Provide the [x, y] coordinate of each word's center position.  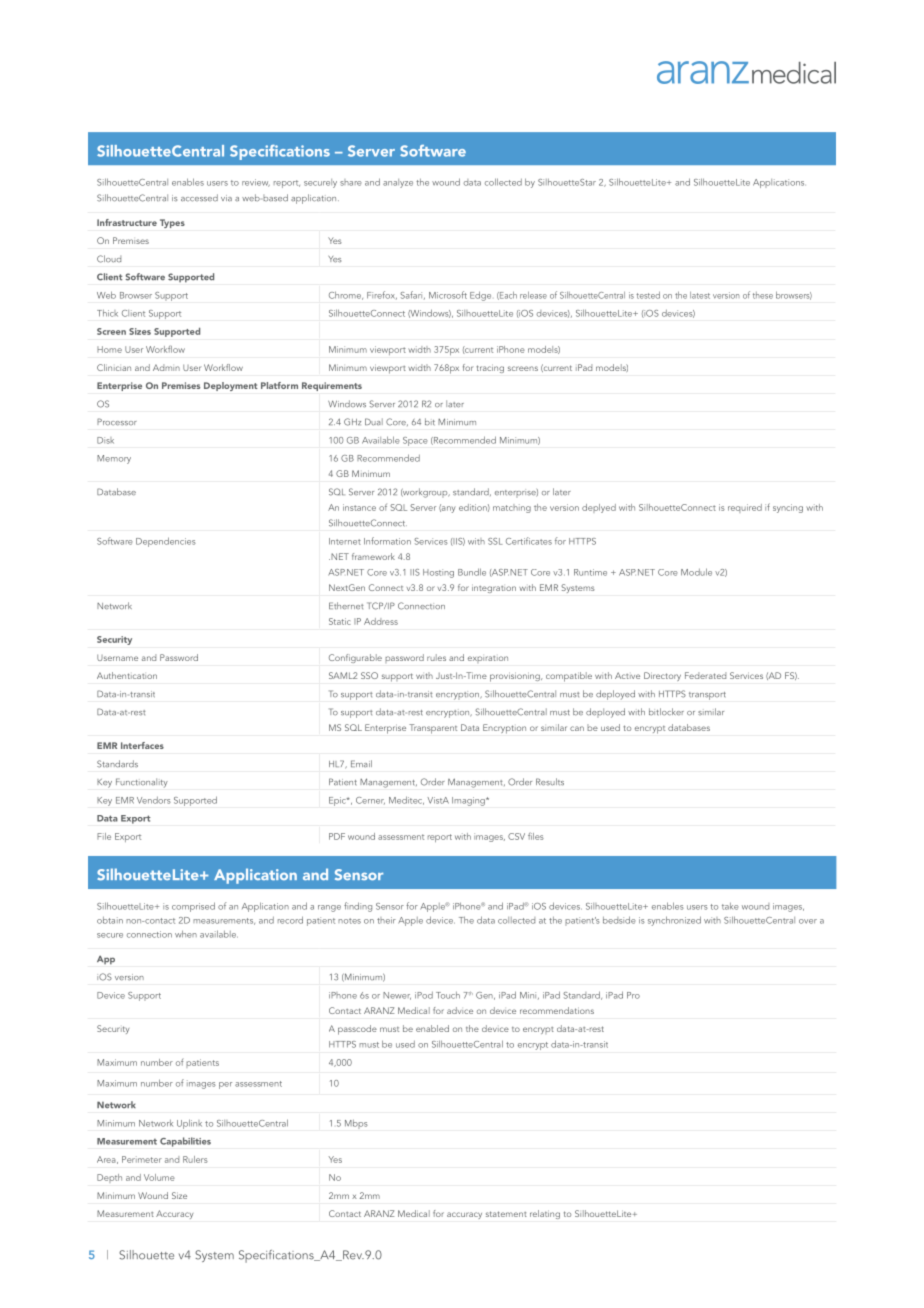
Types [172, 223]
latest [700, 295]
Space [415, 441]
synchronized [674, 921]
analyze [398, 183]
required [745, 508]
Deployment [231, 386]
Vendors [154, 800]
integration [494, 588]
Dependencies [166, 542]
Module [696, 572]
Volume [159, 1177]
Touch [448, 995]
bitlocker [666, 712]
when [186, 934]
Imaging [469, 801]
